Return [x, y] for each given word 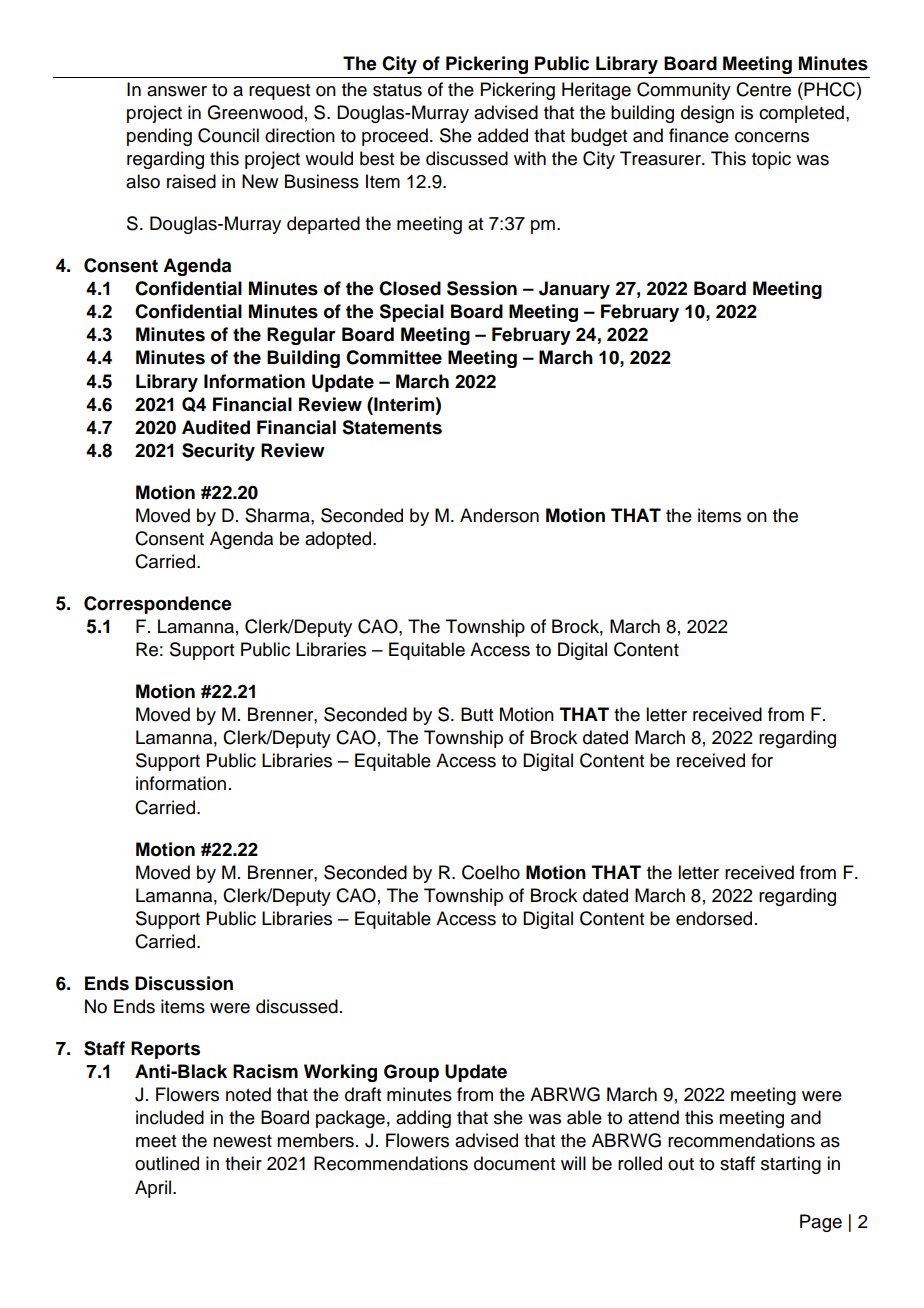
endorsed [714, 918]
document [514, 1163]
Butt [477, 714]
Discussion [184, 983]
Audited [216, 427]
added [503, 135]
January [574, 290]
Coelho [491, 872]
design [707, 114]
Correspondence [158, 605]
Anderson [499, 515]
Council [228, 135]
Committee [394, 357]
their [243, 1163]
